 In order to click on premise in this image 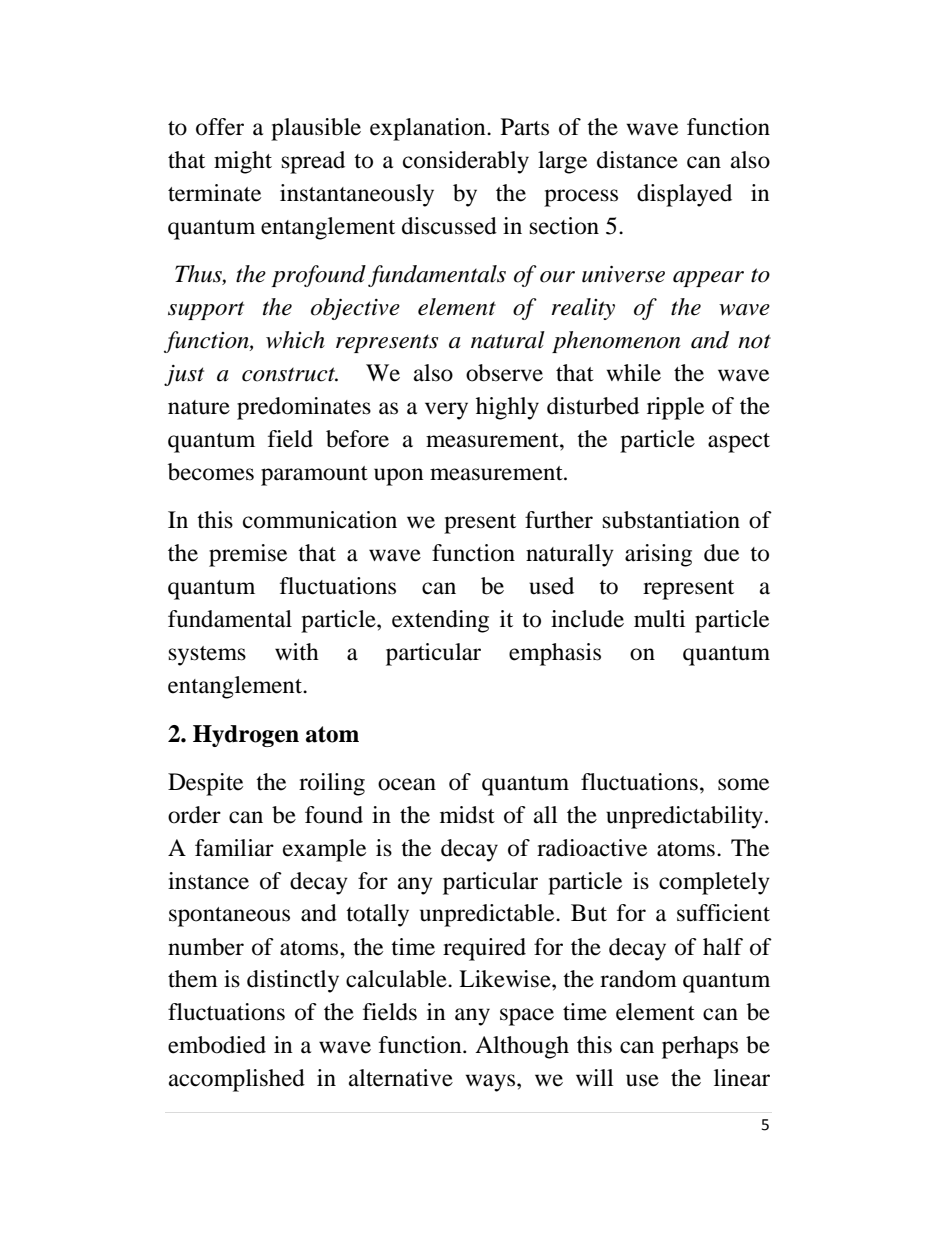, I will do `click(248, 555)`.
